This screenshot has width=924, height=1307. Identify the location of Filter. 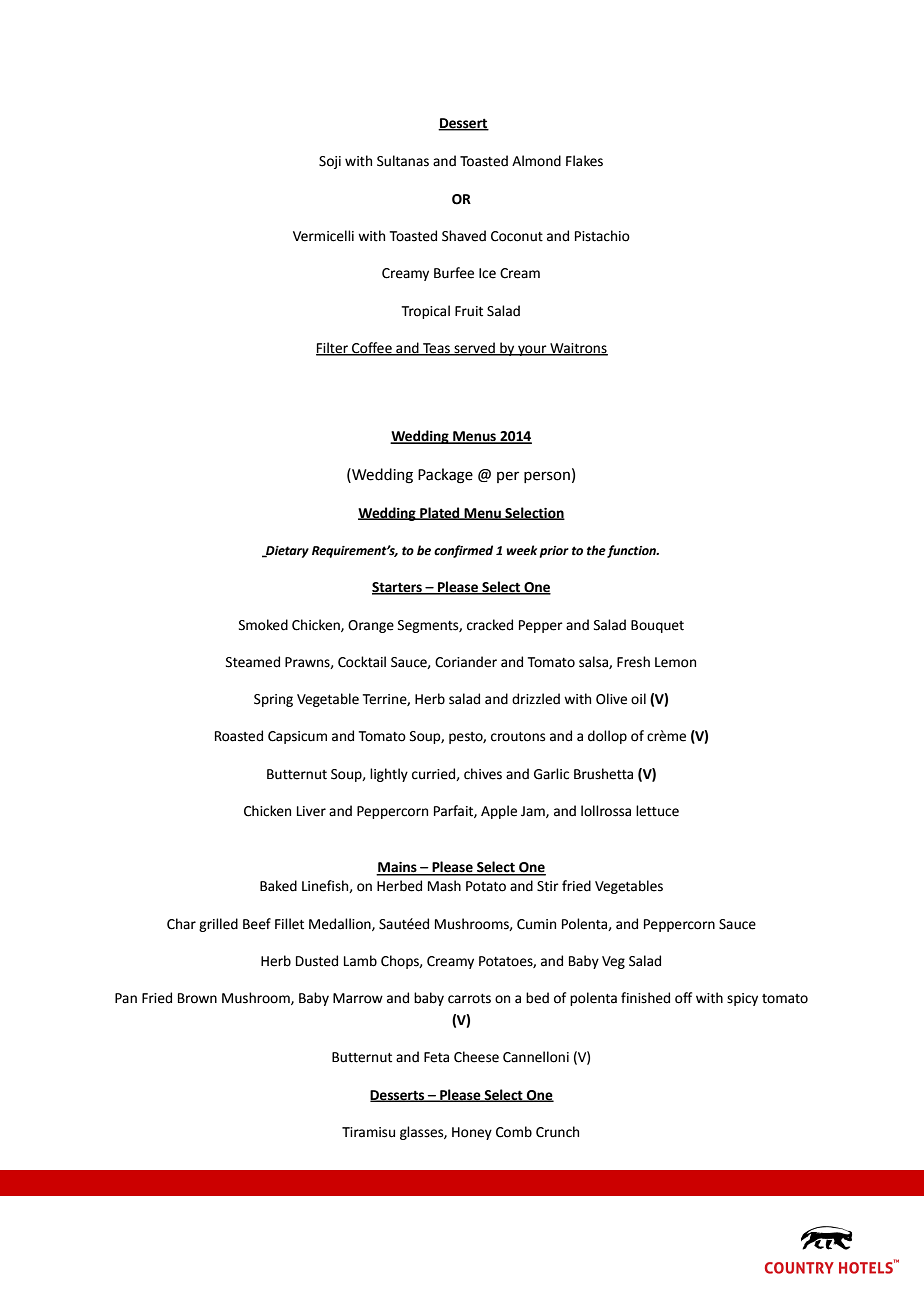
(333, 348).
